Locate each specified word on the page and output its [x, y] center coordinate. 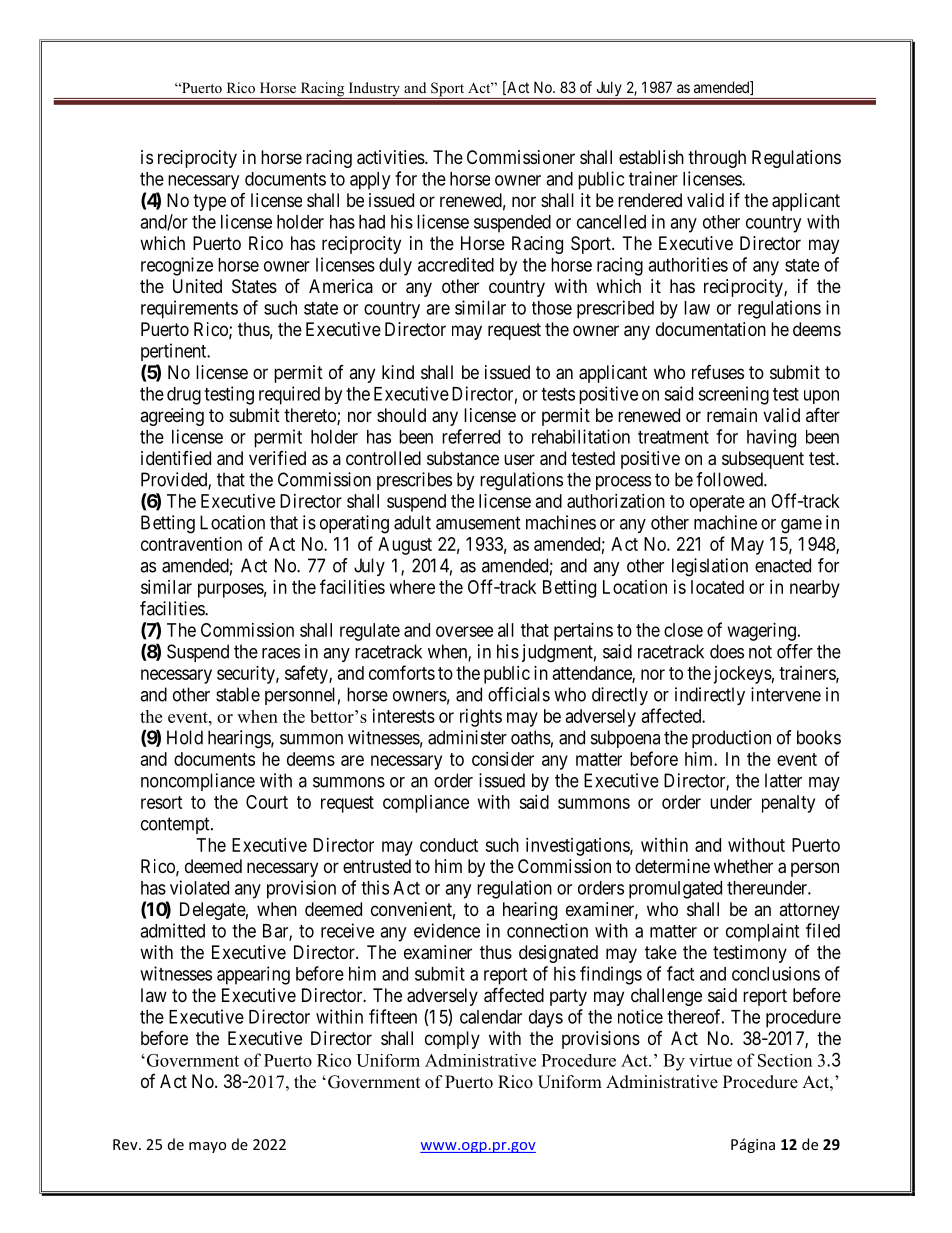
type [209, 202]
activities [391, 157]
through [717, 159]
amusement [478, 523]
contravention [191, 544]
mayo [207, 1147]
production [731, 739]
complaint [762, 932]
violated [199, 887]
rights [481, 718]
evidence [447, 930]
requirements [189, 309]
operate [717, 503]
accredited [456, 264]
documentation [711, 329]
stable [238, 694]
